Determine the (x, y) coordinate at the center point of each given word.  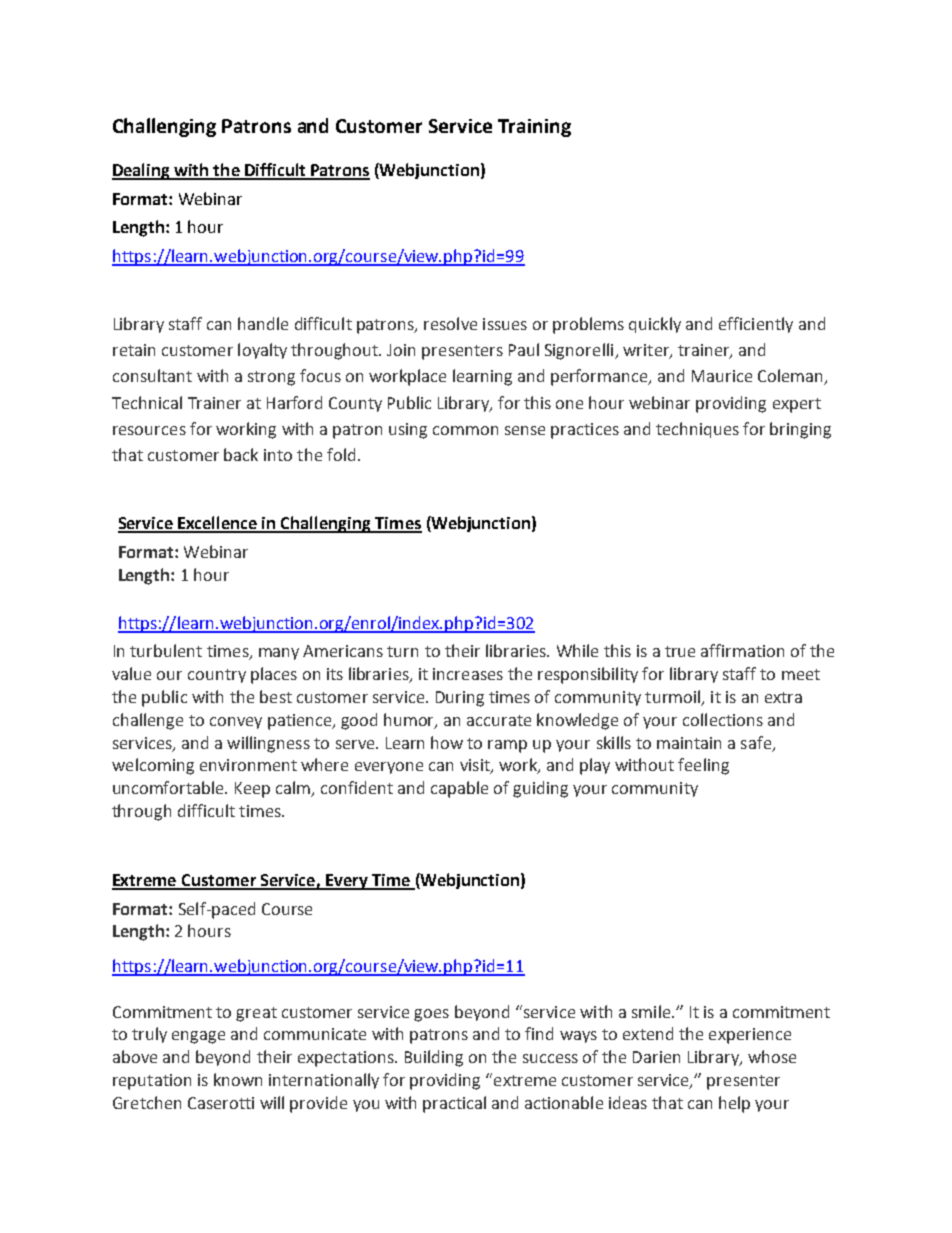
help (734, 1104)
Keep (252, 790)
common (465, 430)
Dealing (142, 171)
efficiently (756, 325)
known (238, 1079)
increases (468, 674)
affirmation (742, 650)
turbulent (166, 650)
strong (271, 378)
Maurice (722, 376)
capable (459, 789)
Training (534, 128)
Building (434, 1058)
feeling (703, 766)
